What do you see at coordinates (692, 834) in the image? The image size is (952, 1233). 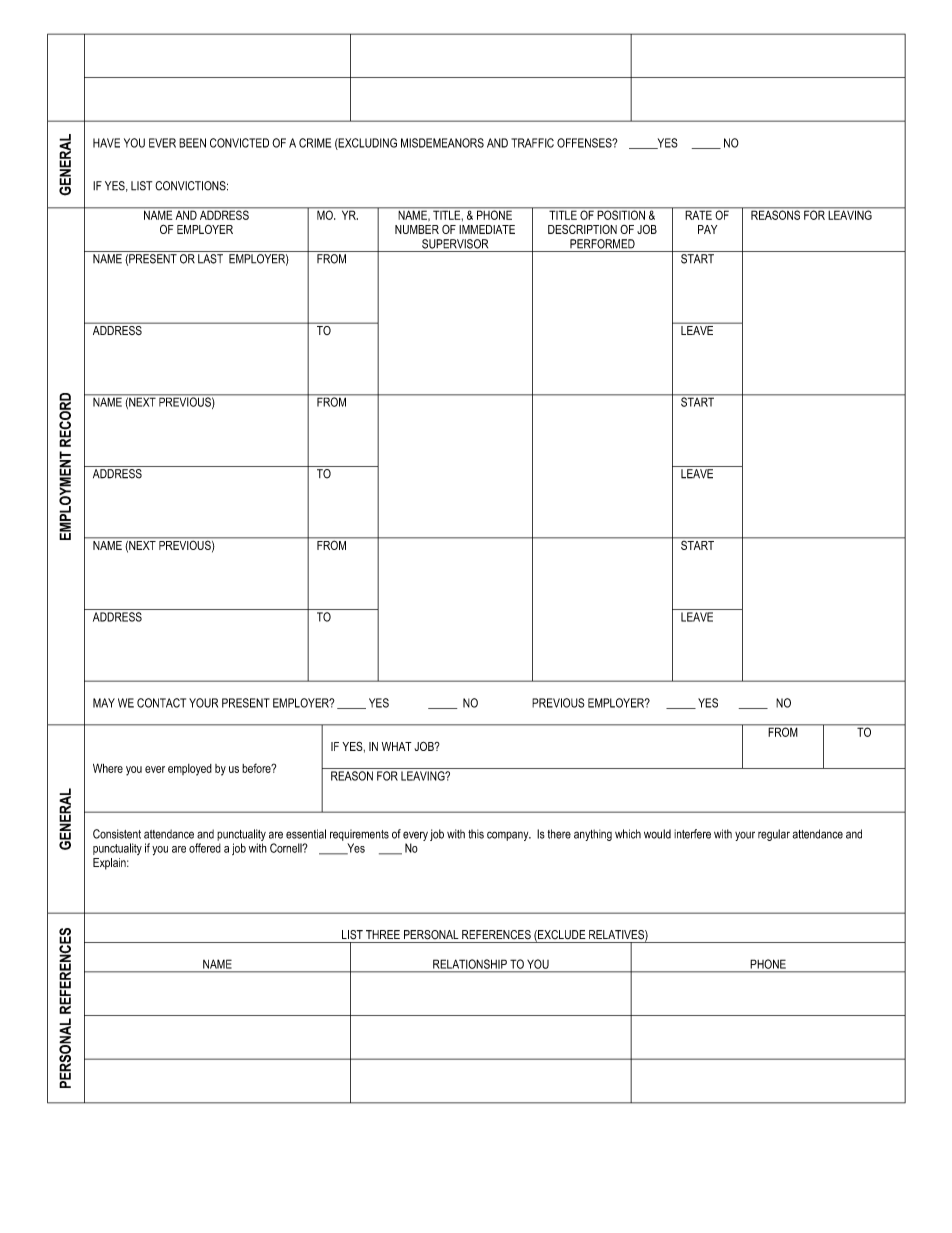 I see `interfere` at bounding box center [692, 834].
